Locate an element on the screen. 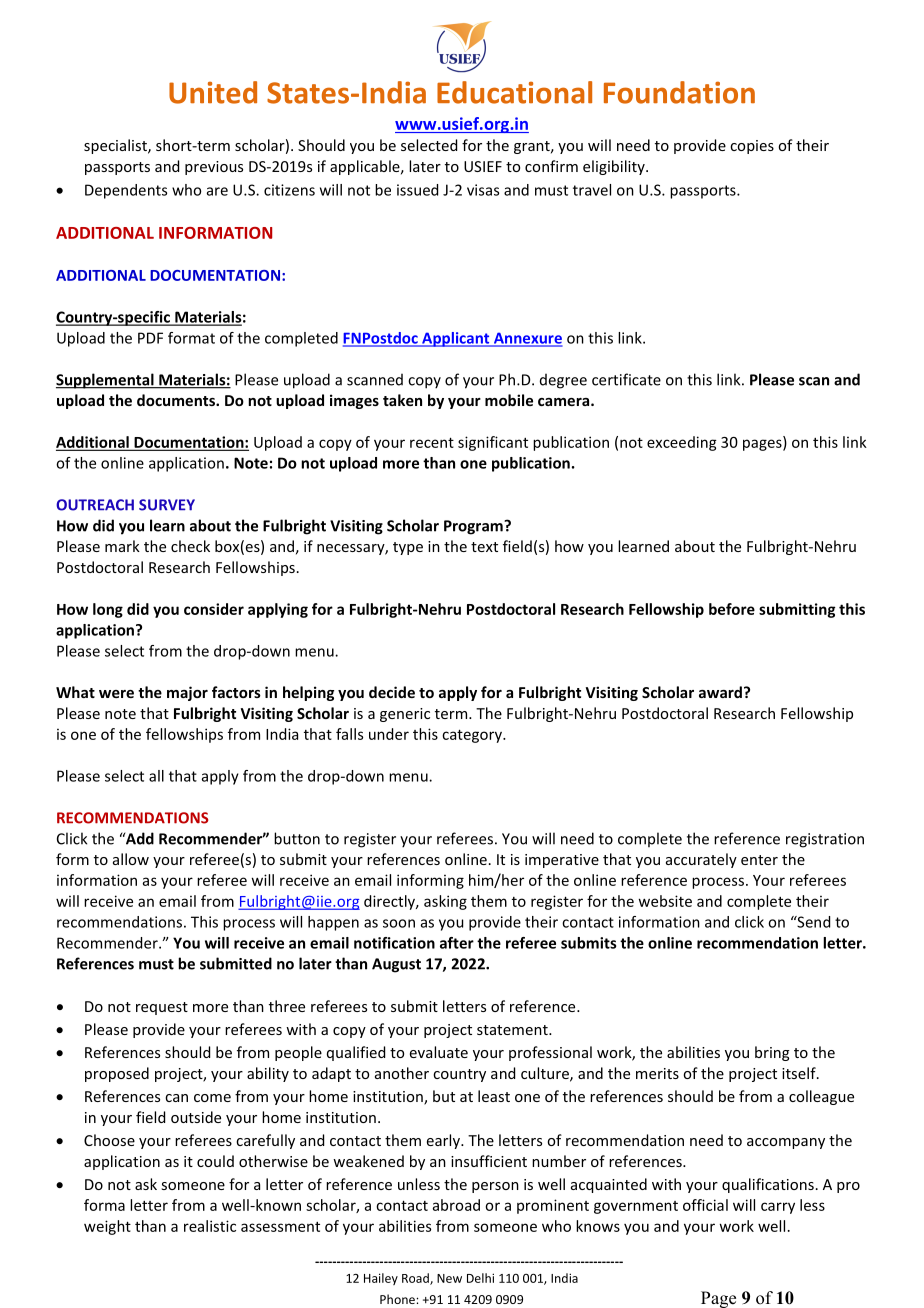 The image size is (924, 1308). allow is located at coordinates (131, 859).
